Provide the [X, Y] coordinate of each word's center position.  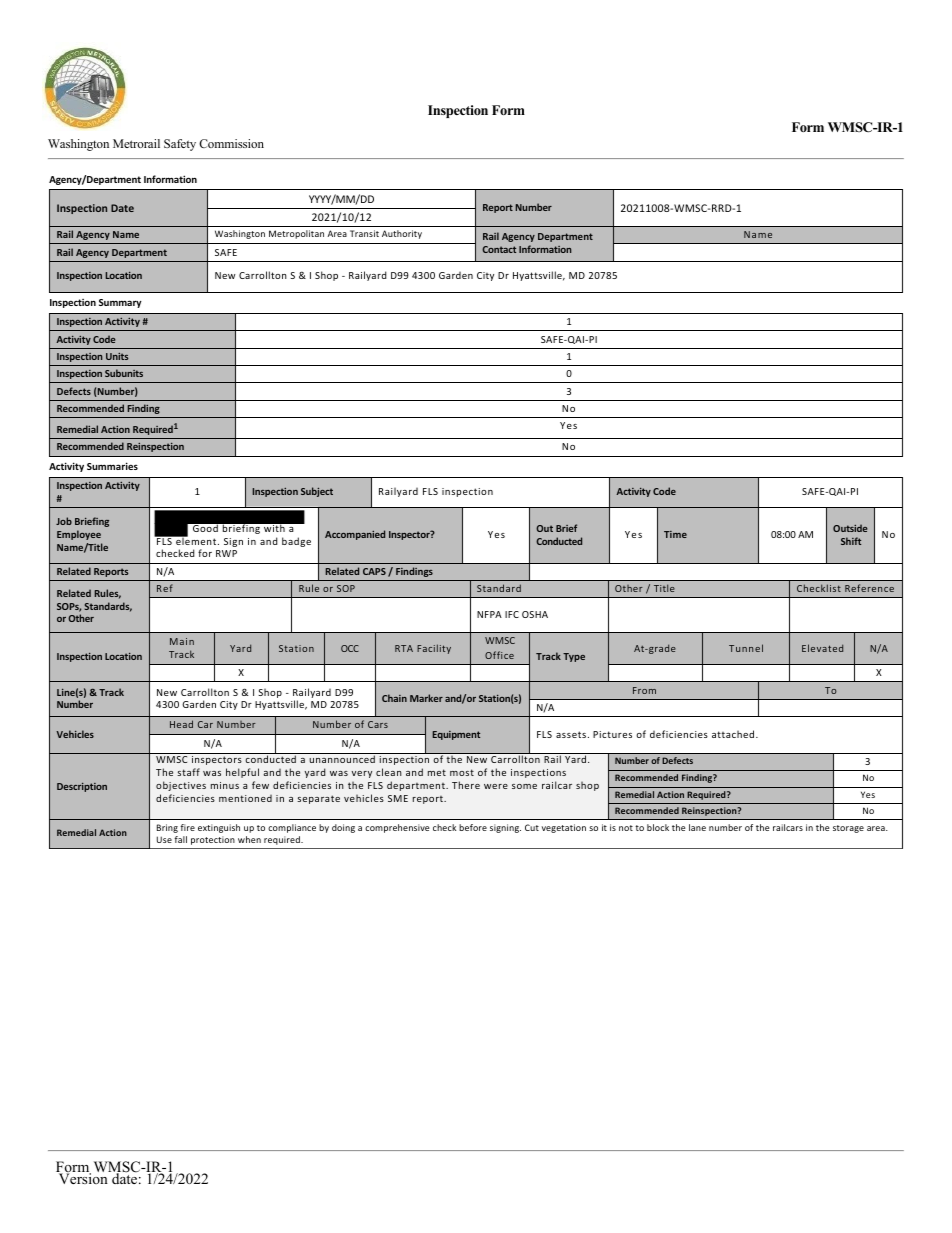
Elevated [822, 648]
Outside [850, 528]
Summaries [112, 466]
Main [182, 641]
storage [848, 829]
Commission [231, 143]
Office [499, 655]
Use [164, 839]
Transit [364, 233]
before [473, 827]
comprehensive [397, 828]
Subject [317, 492]
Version [83, 1177]
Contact [499, 249]
